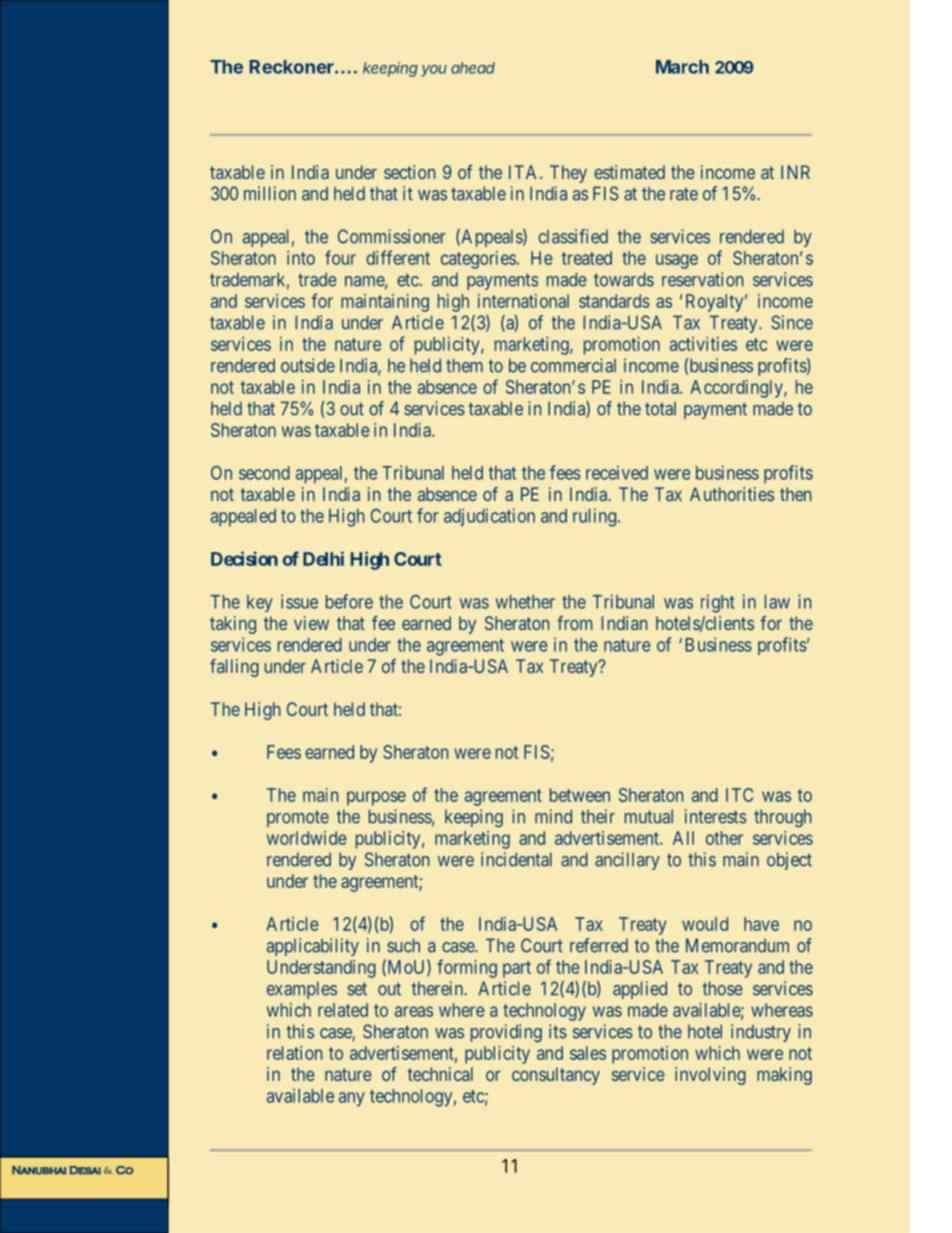 The width and height of the image is (952, 1233). What do you see at coordinates (473, 68) in the image?
I see `ahead` at bounding box center [473, 68].
